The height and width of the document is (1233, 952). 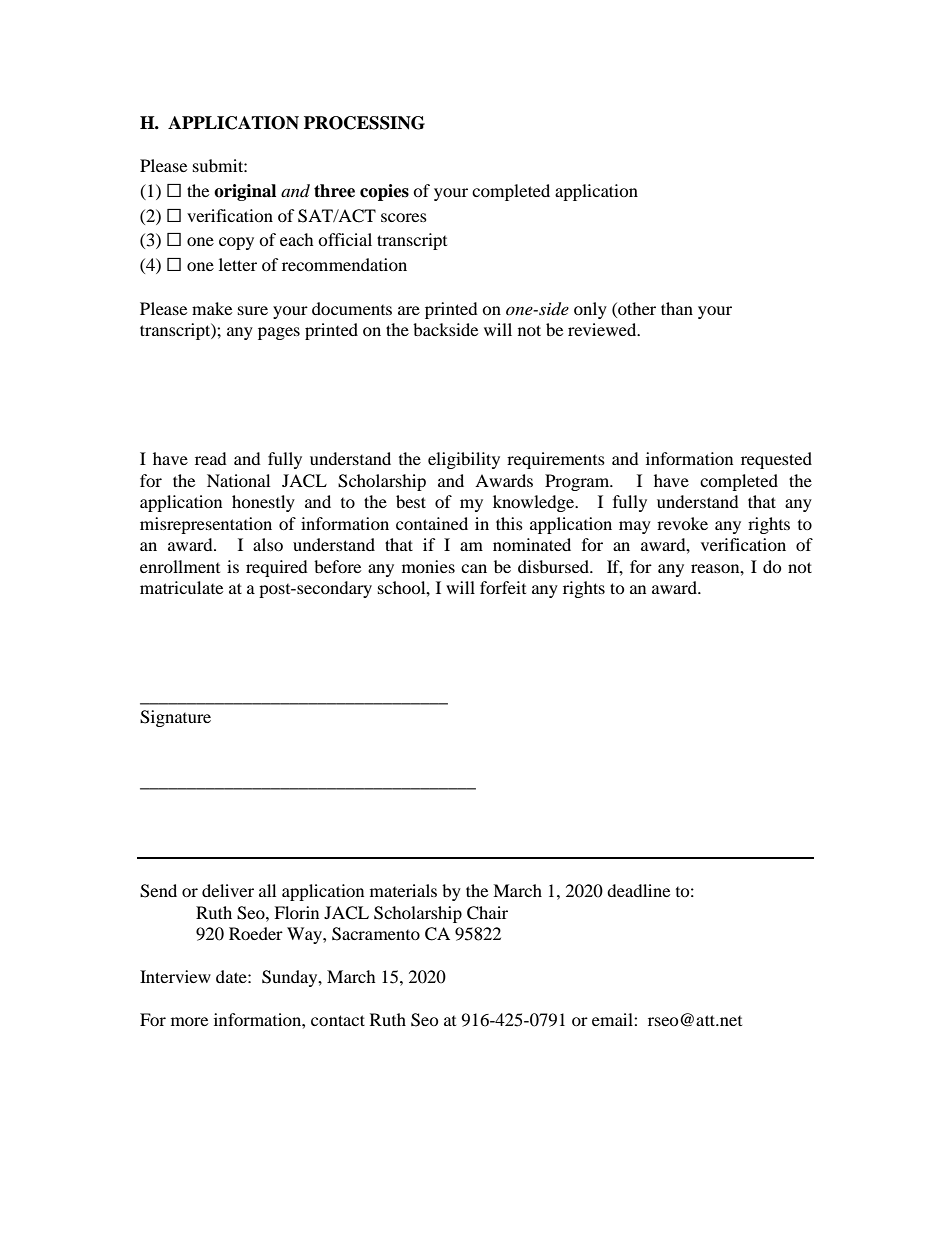 What do you see at coordinates (384, 192) in the document?
I see `copies` at bounding box center [384, 192].
